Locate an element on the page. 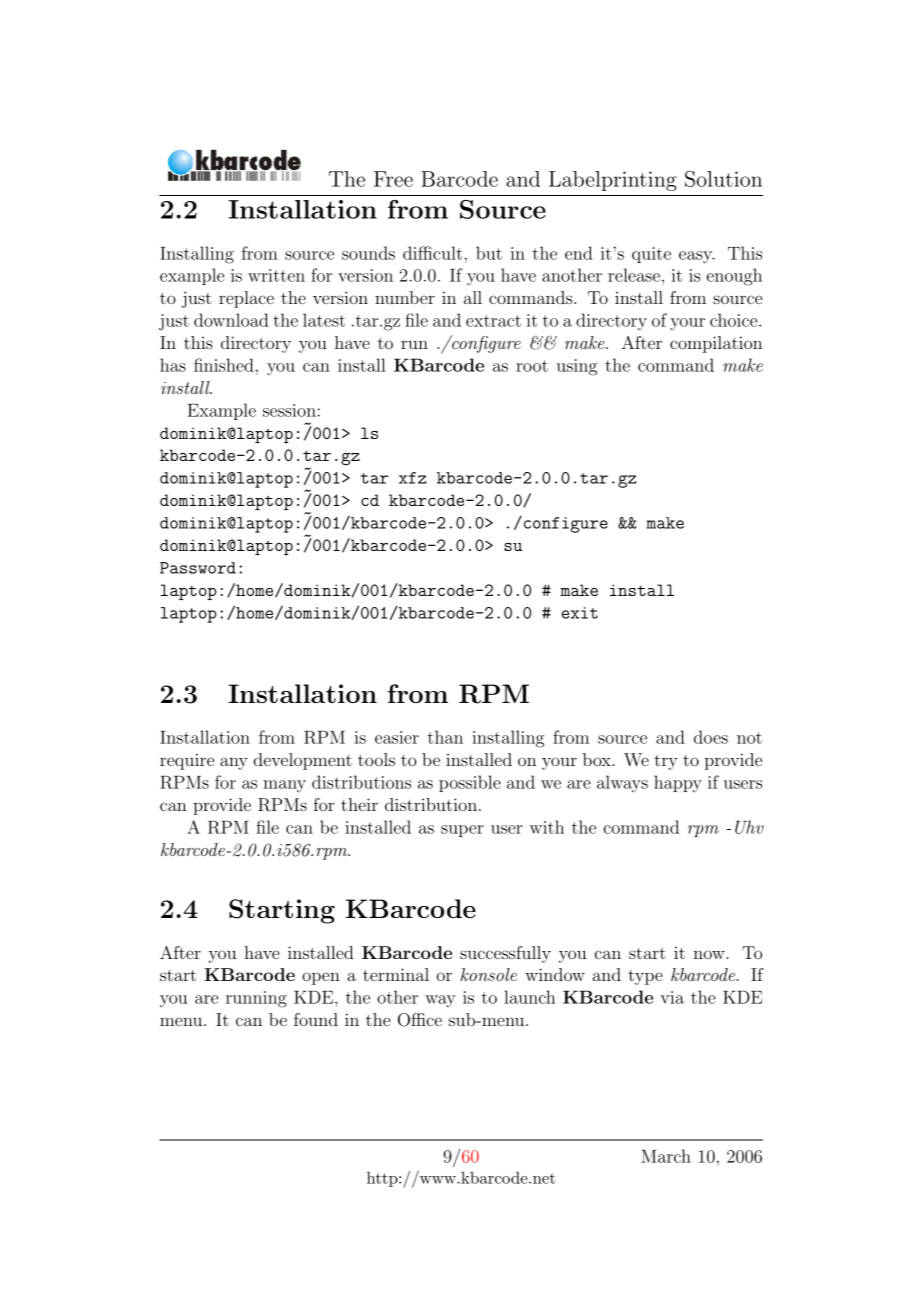 The width and height of the document is (924, 1308). written is located at coordinates (276, 275).
